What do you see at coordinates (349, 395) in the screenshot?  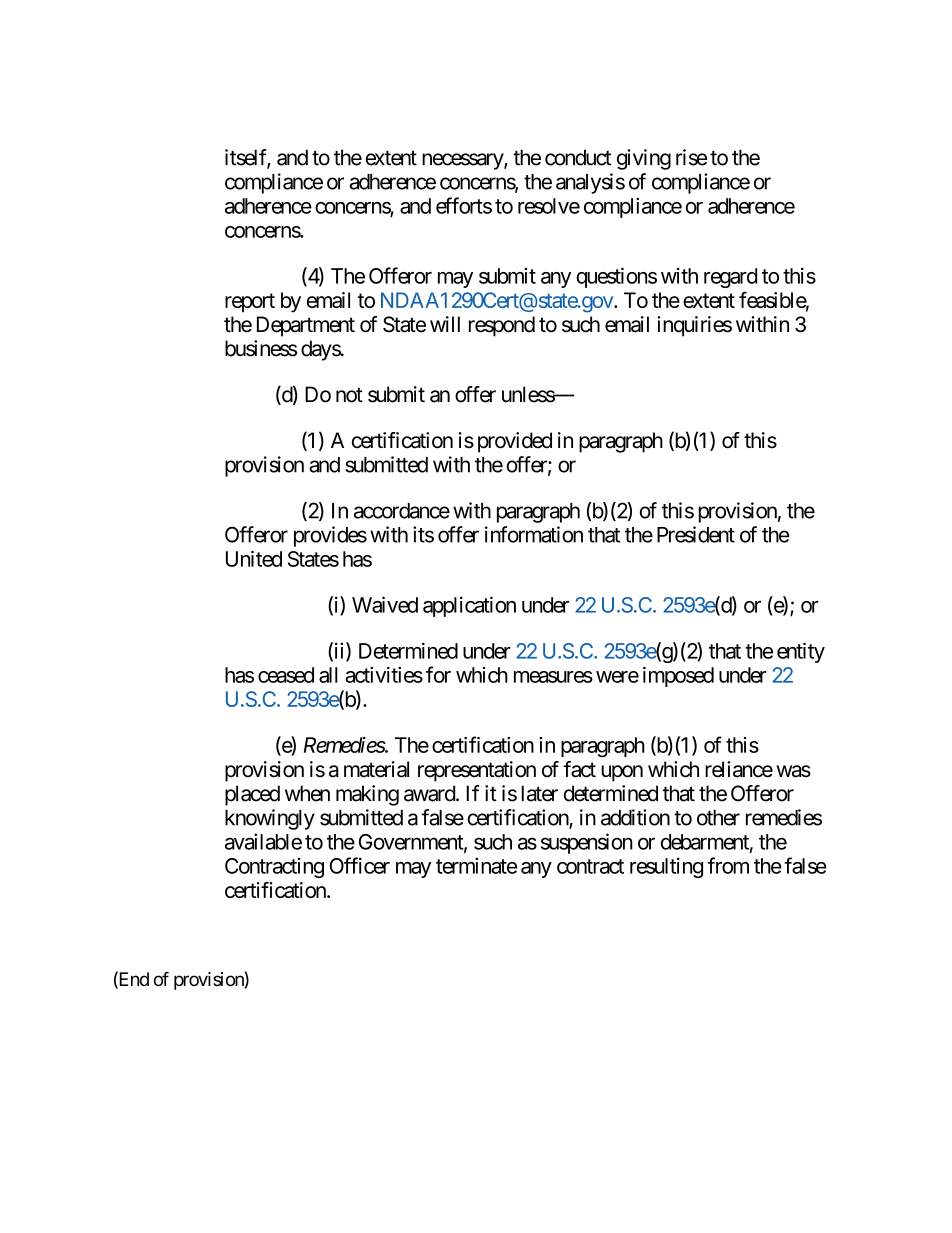 I see `not` at bounding box center [349, 395].
